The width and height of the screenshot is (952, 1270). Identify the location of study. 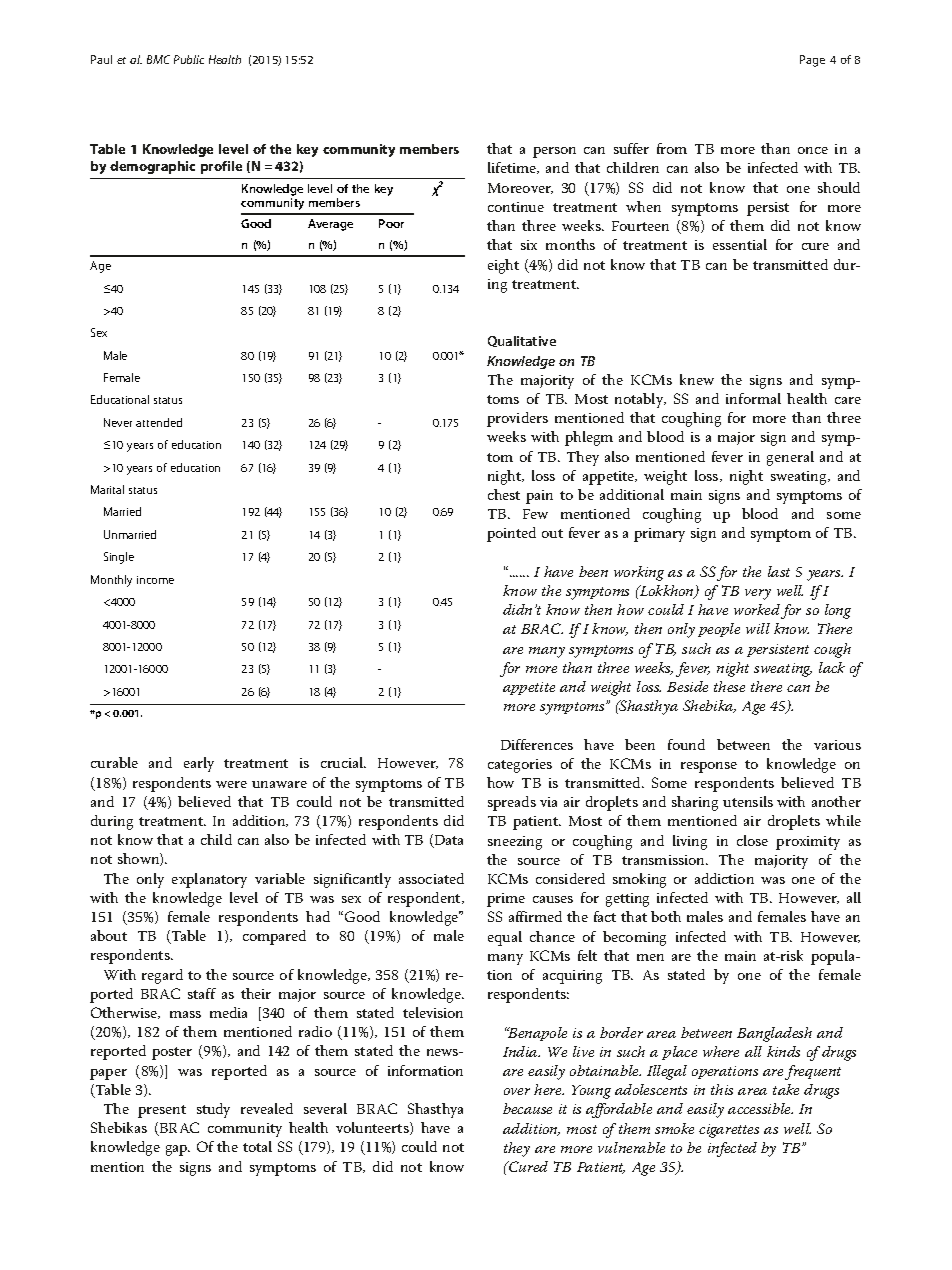
(213, 1110).
